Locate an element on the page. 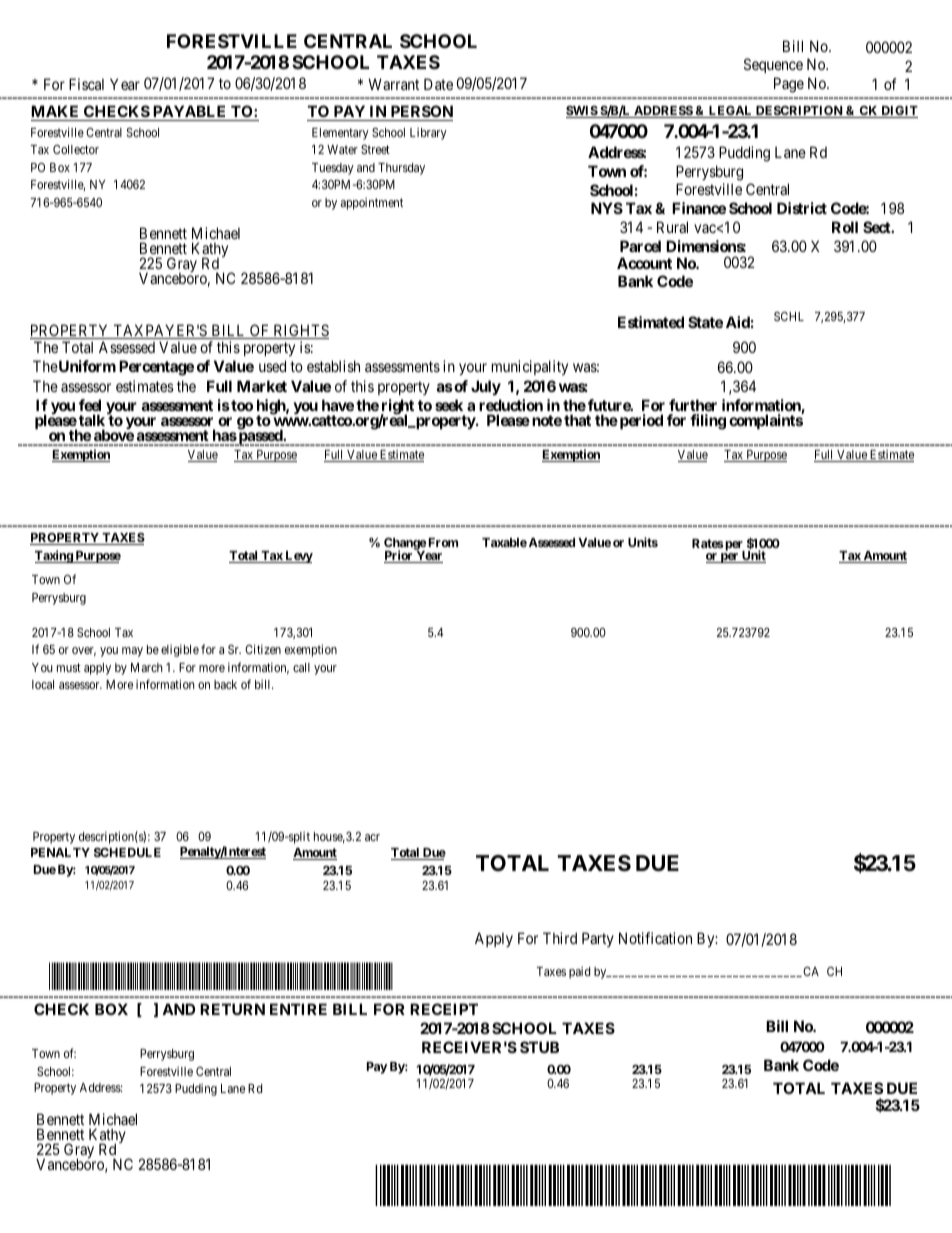 The width and height of the document is (952, 1233). PAYABLE is located at coordinates (189, 111).
